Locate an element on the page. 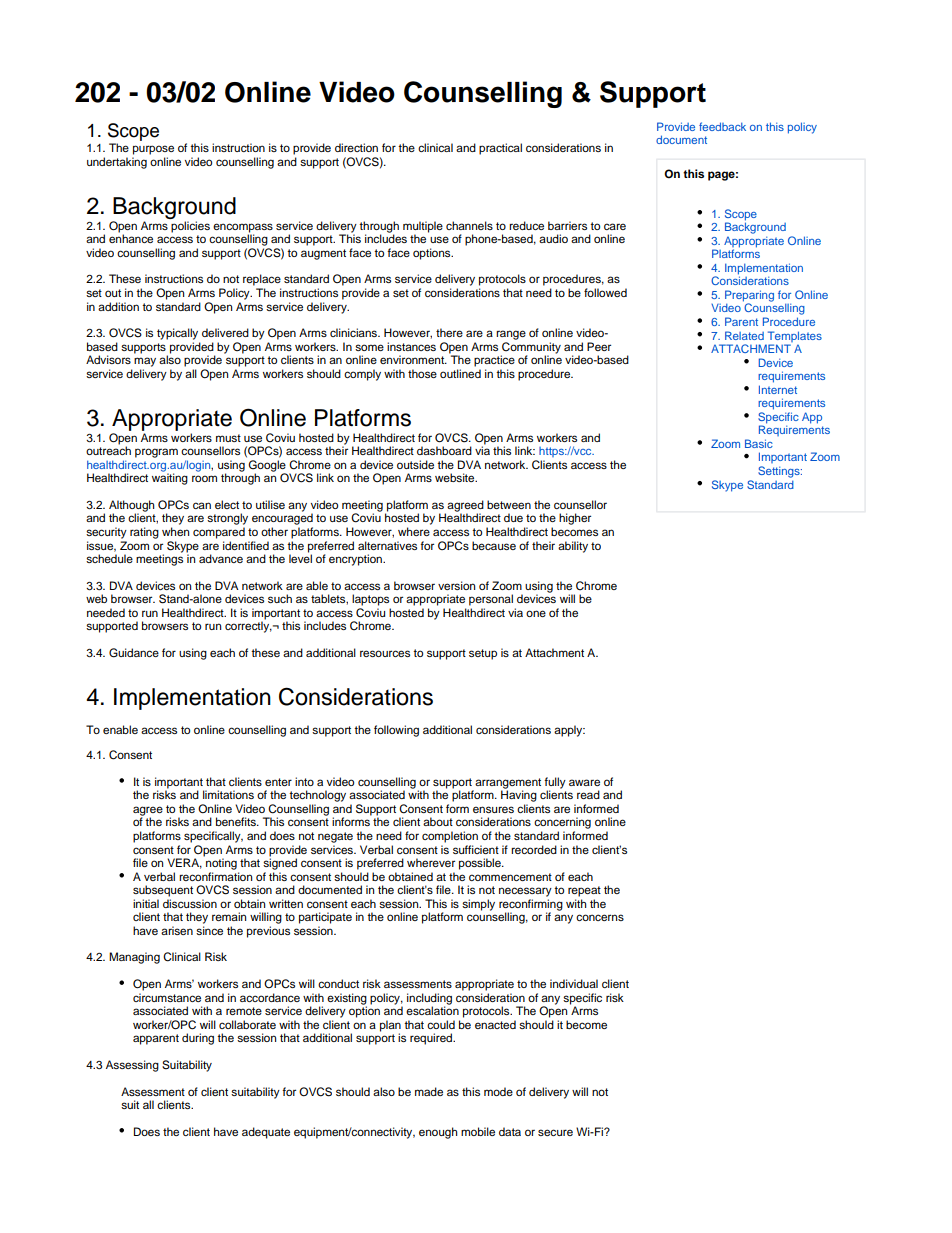  Assessing is located at coordinates (132, 1066).
